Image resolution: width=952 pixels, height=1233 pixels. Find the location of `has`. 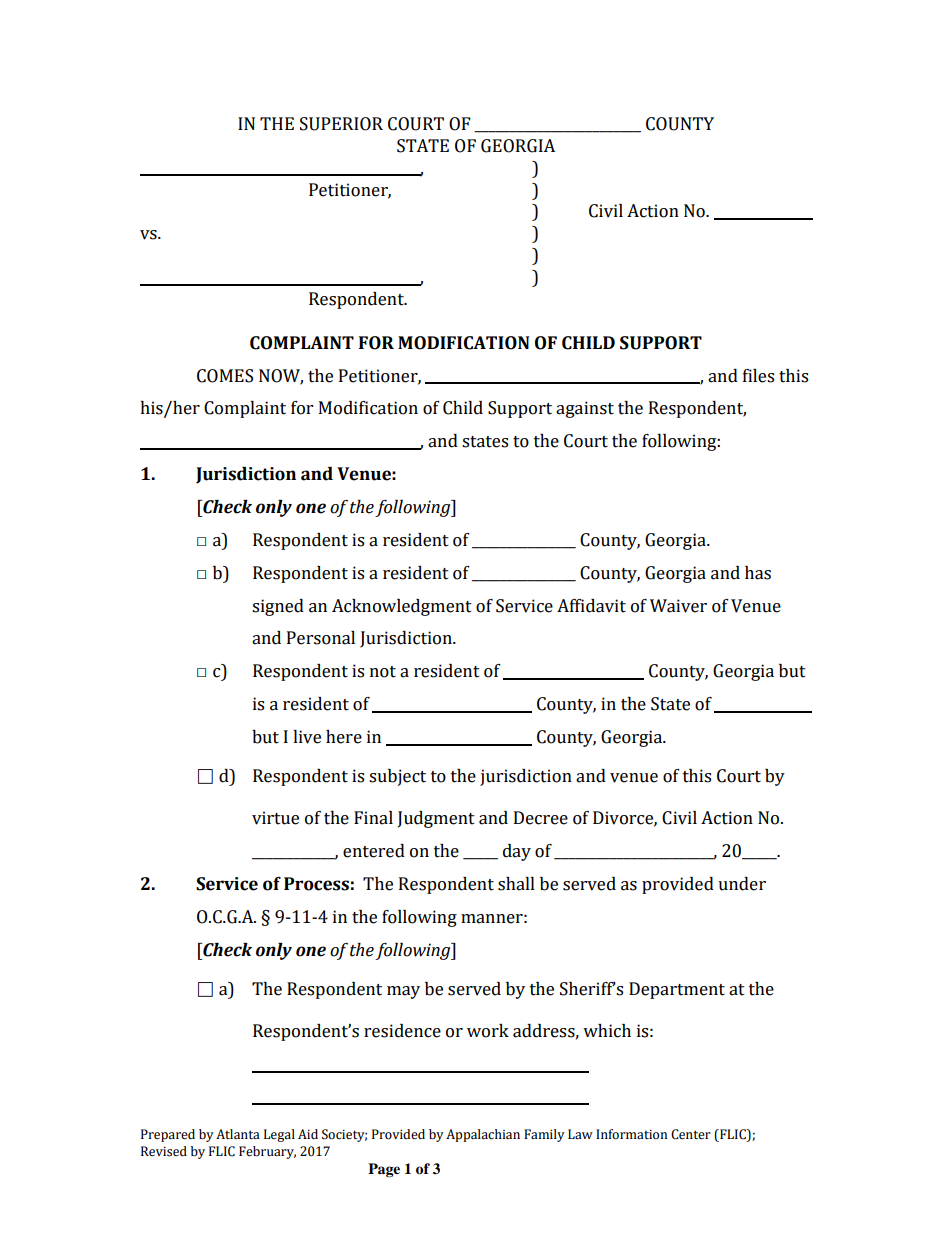

has is located at coordinates (758, 573).
